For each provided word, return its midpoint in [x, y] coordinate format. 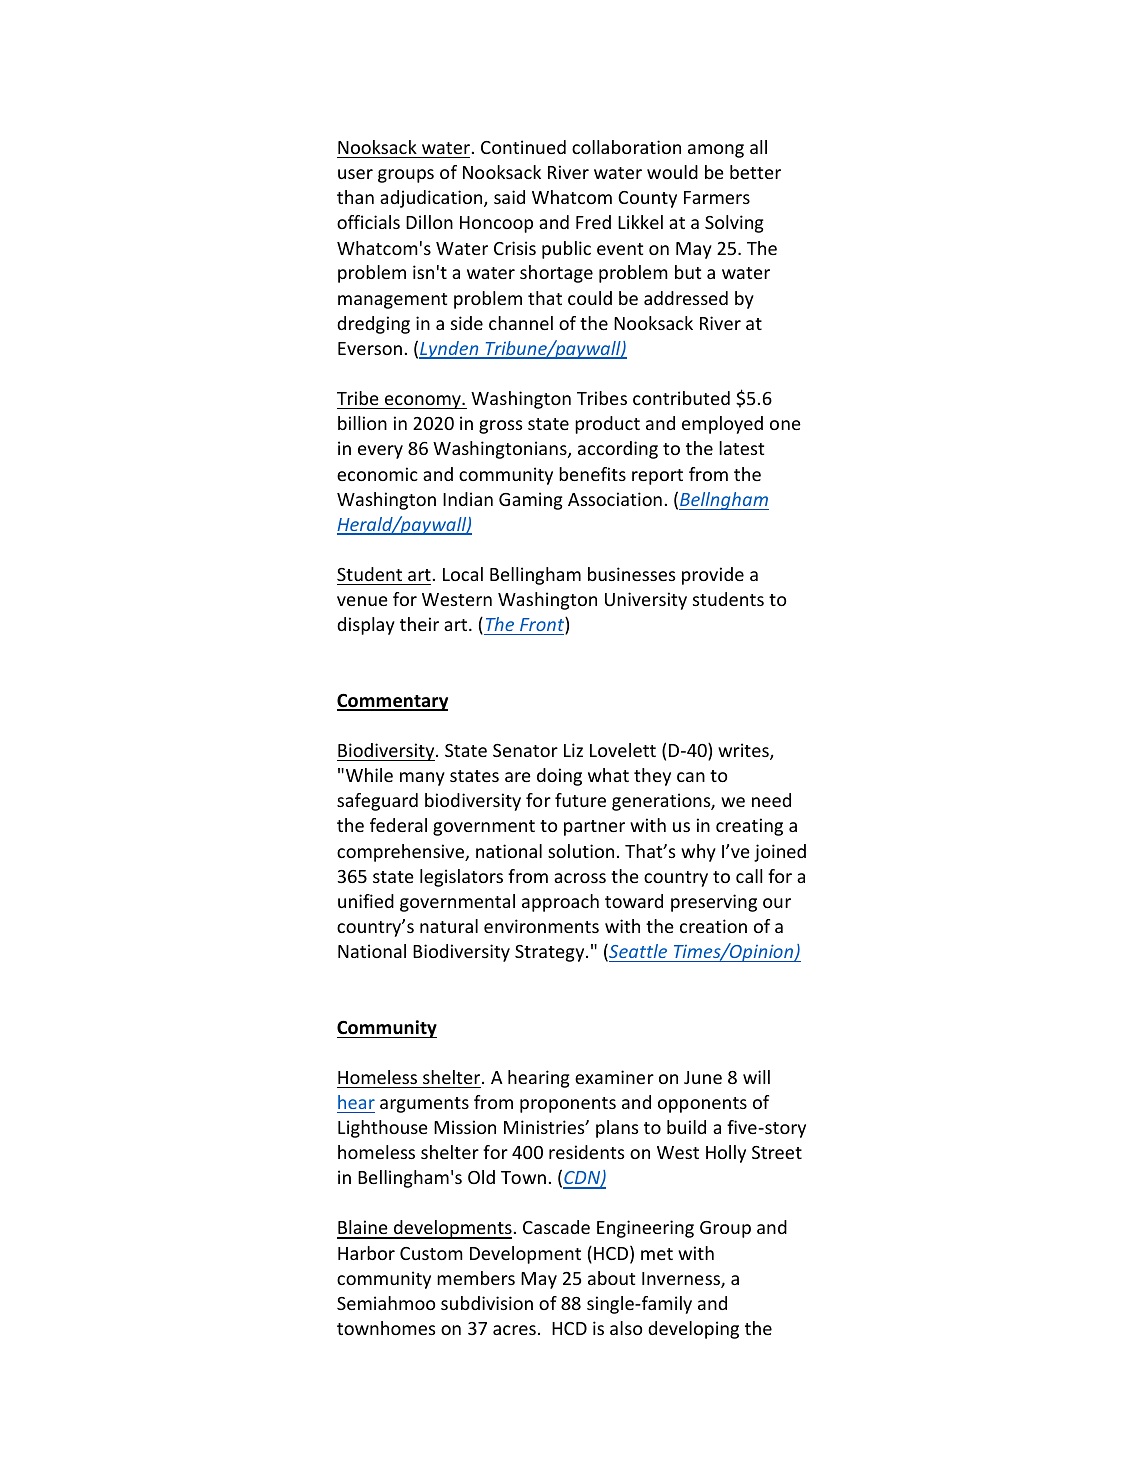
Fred [593, 222]
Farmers [717, 197]
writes [744, 751]
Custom [431, 1253]
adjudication [432, 199]
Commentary [392, 702]
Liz [573, 750]
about [611, 1278]
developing [693, 1330]
